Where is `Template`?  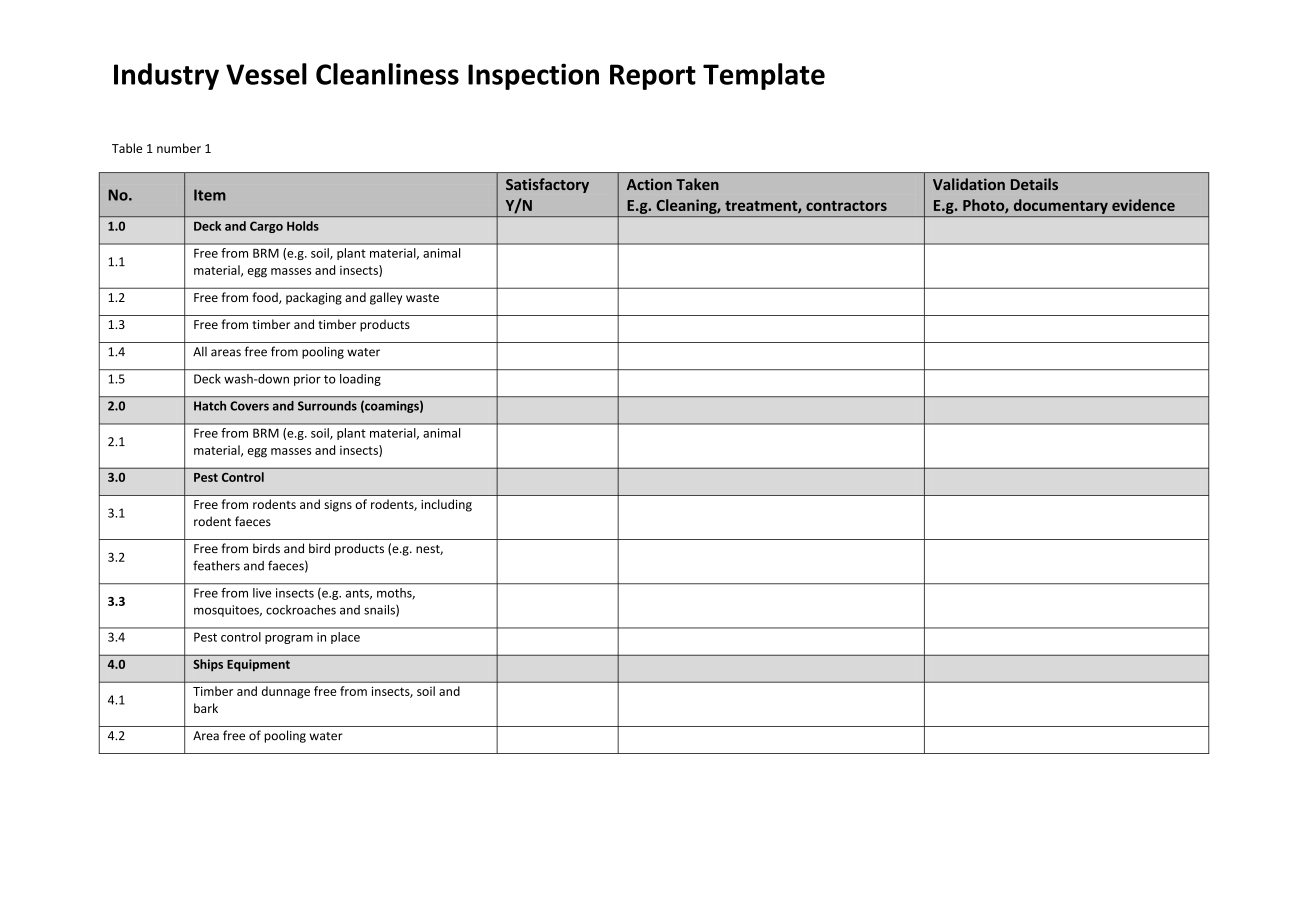
Template is located at coordinates (764, 76).
